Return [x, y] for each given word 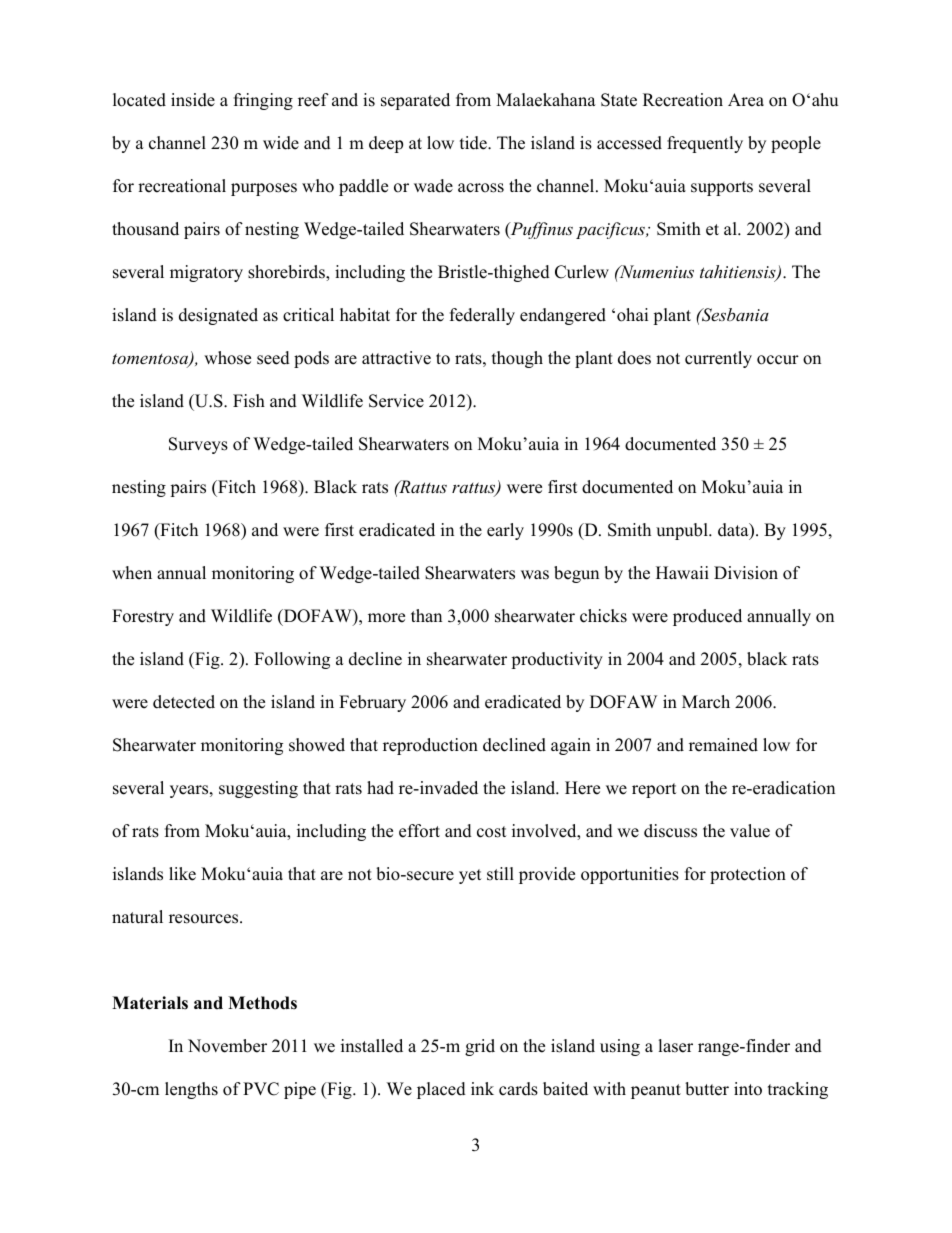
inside [193, 100]
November [227, 1046]
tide [474, 143]
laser [675, 1046]
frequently [705, 144]
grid [480, 1047]
